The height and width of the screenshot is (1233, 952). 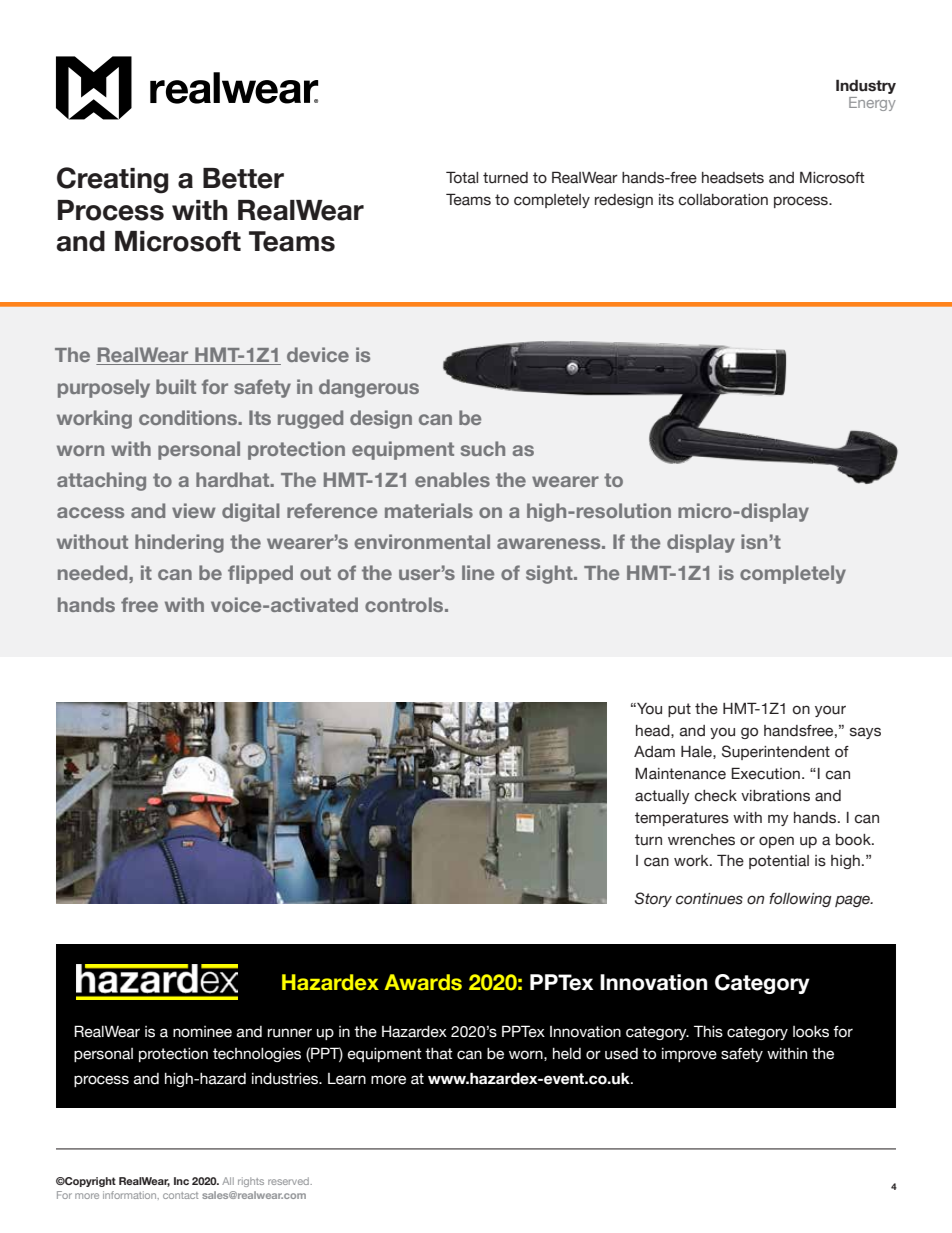 I want to click on following, so click(x=800, y=900).
